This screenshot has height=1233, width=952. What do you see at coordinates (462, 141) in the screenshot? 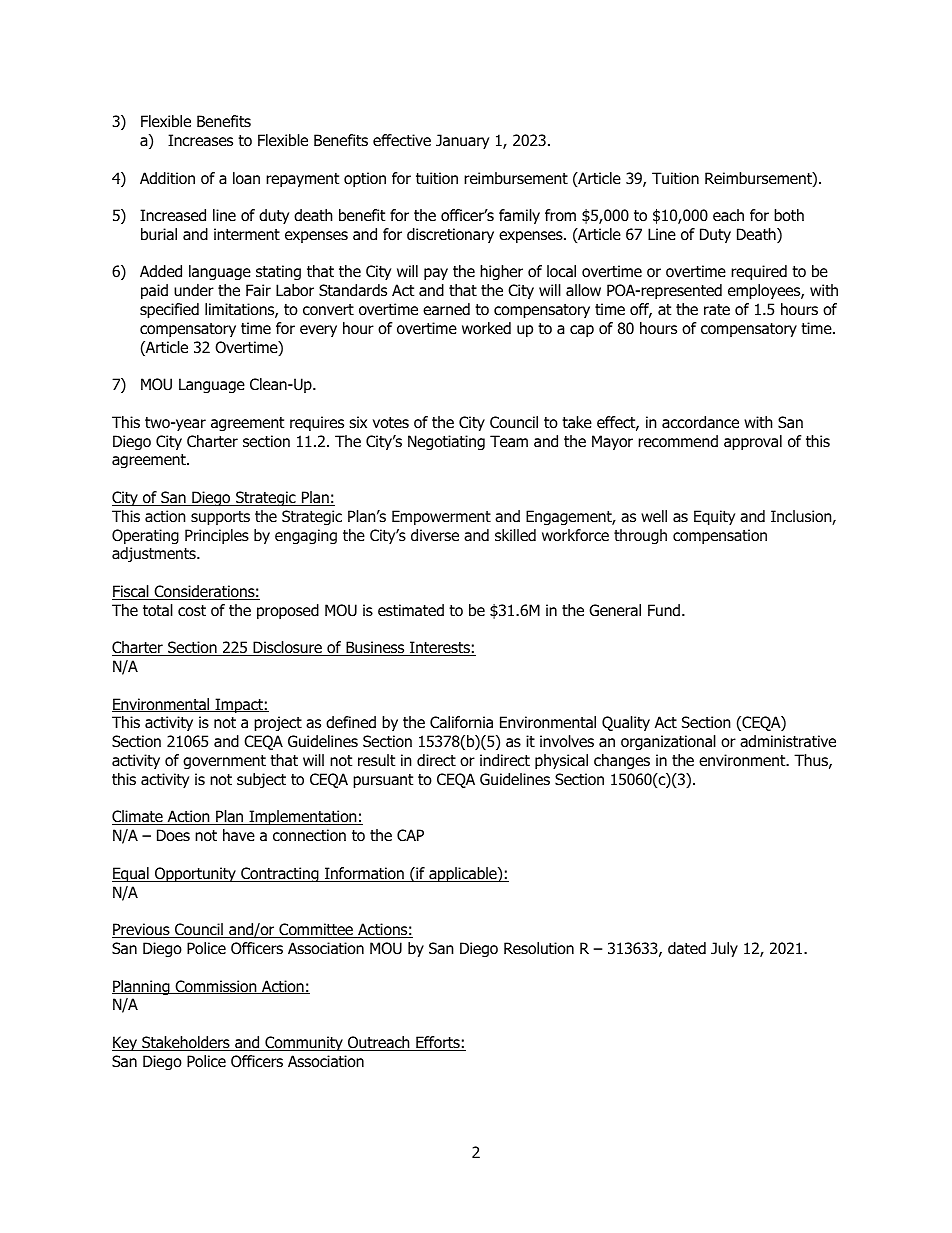
I see `January` at bounding box center [462, 141].
